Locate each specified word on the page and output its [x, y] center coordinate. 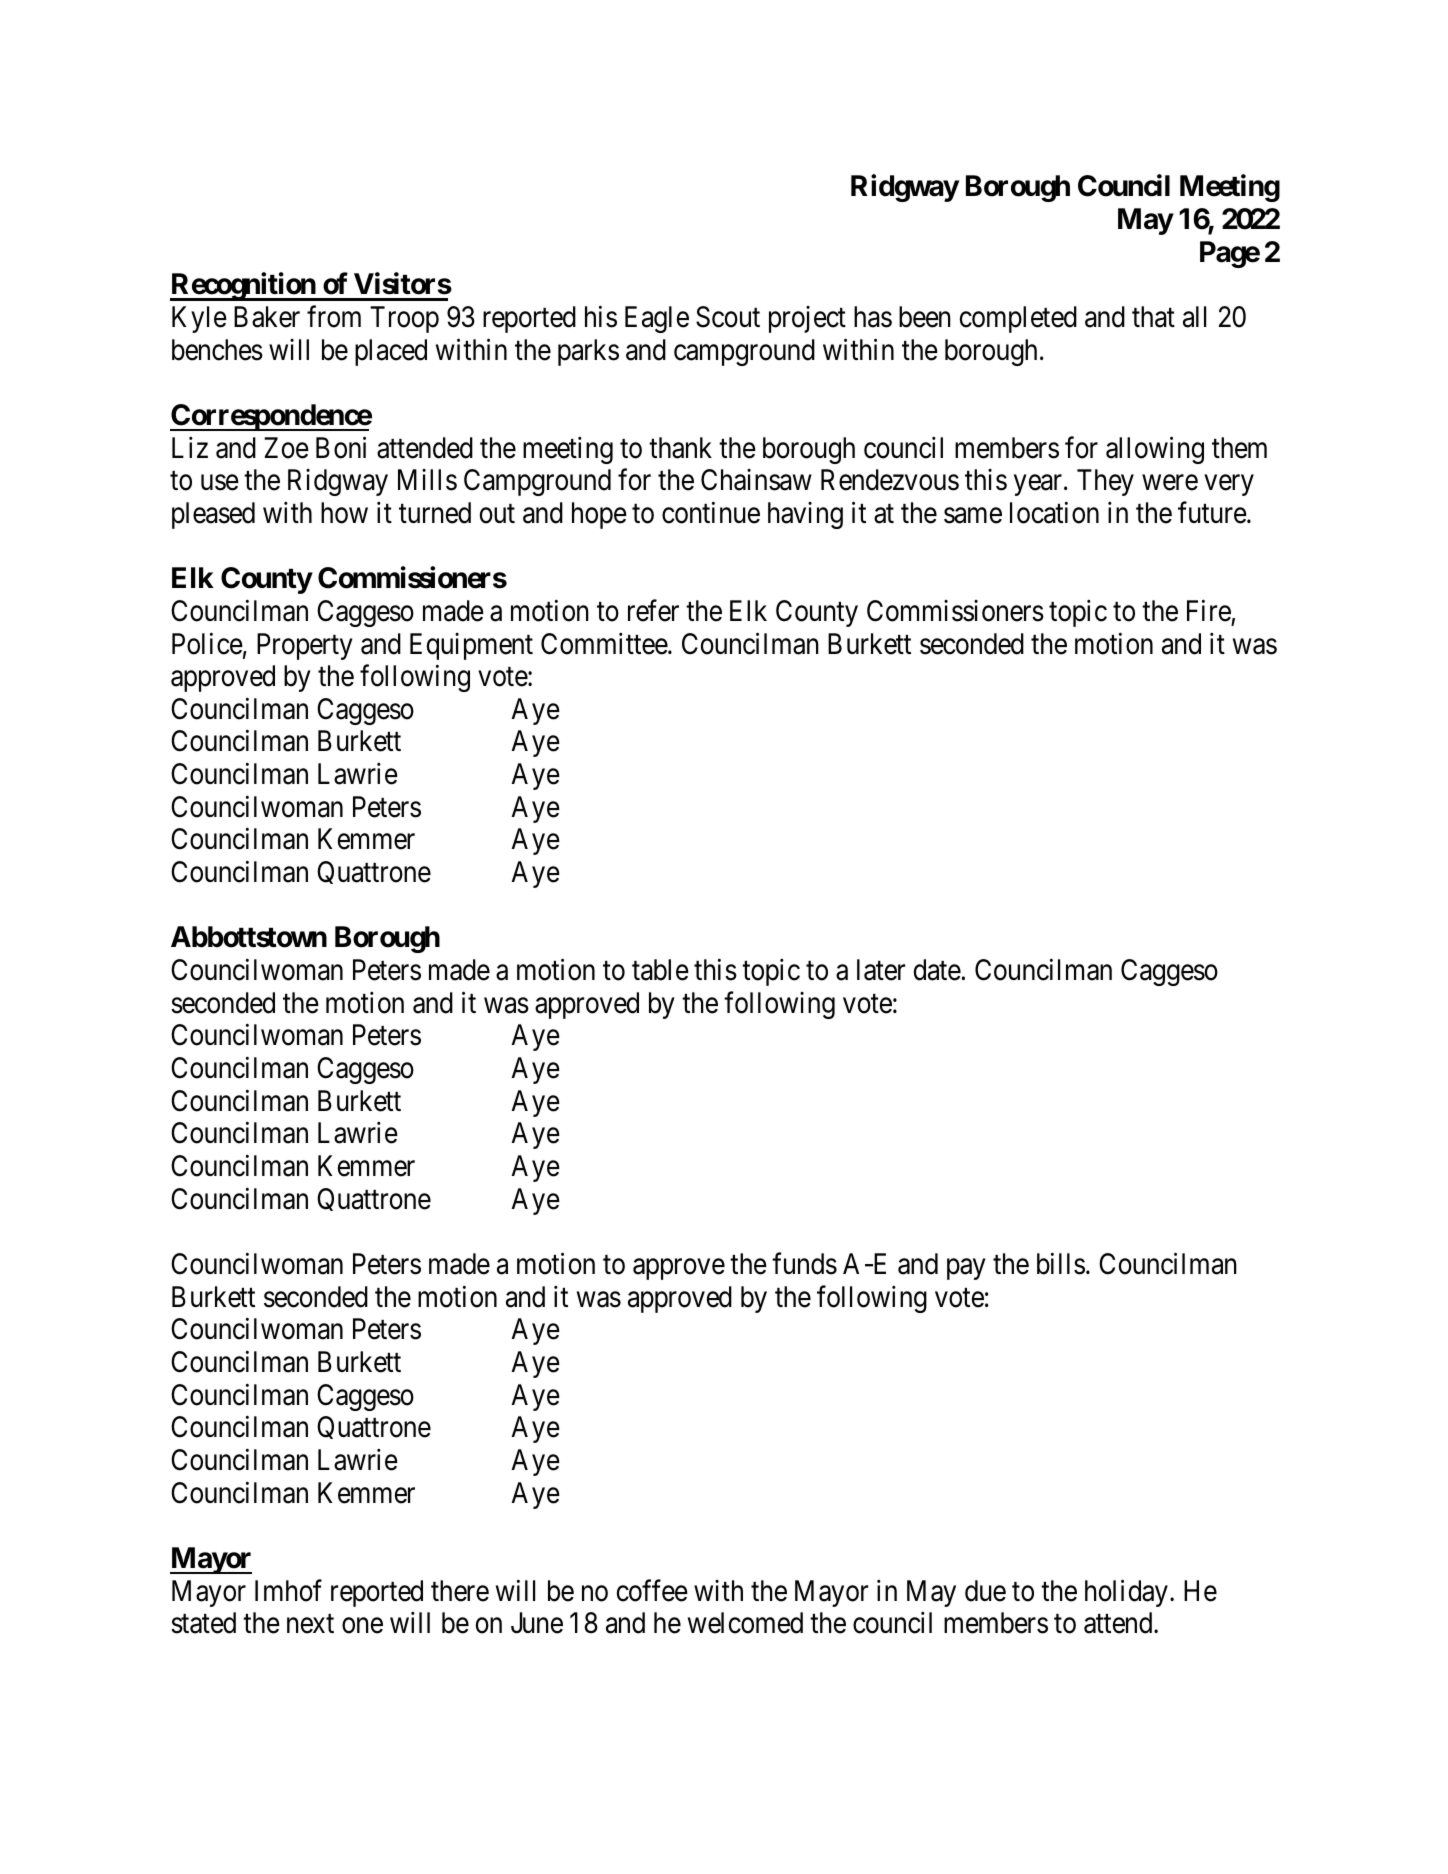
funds [804, 1264]
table [660, 970]
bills [1061, 1264]
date [937, 970]
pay [966, 1269]
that [1153, 317]
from [334, 317]
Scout [728, 317]
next [310, 1624]
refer [653, 611]
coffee [652, 1590]
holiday [1126, 1593]
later [881, 970]
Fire [1209, 611]
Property [305, 646]
